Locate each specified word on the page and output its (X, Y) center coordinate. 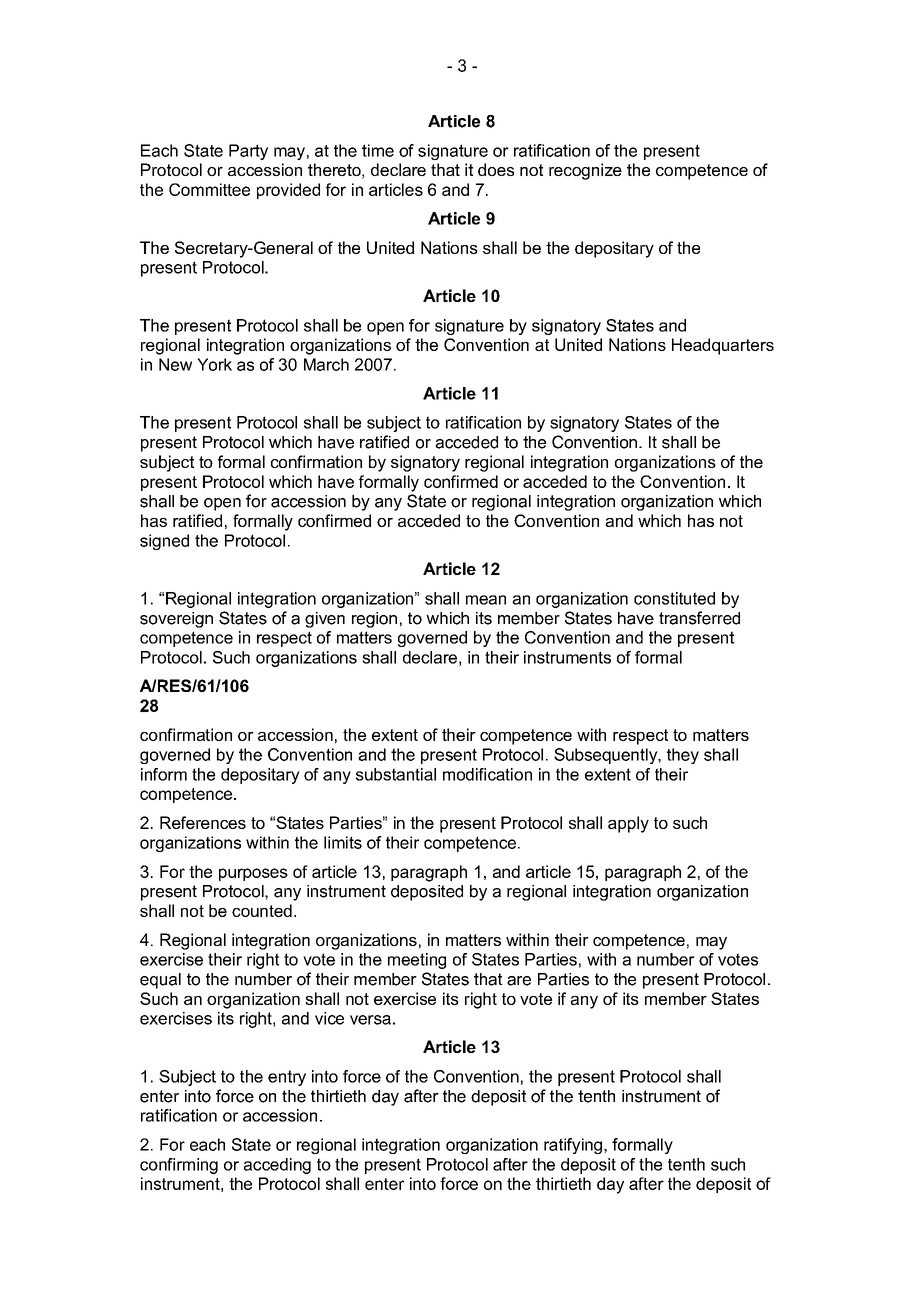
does (496, 169)
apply (628, 824)
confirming (179, 1166)
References (203, 822)
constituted (674, 598)
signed (164, 542)
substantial (396, 774)
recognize (585, 171)
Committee (209, 189)
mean (486, 600)
